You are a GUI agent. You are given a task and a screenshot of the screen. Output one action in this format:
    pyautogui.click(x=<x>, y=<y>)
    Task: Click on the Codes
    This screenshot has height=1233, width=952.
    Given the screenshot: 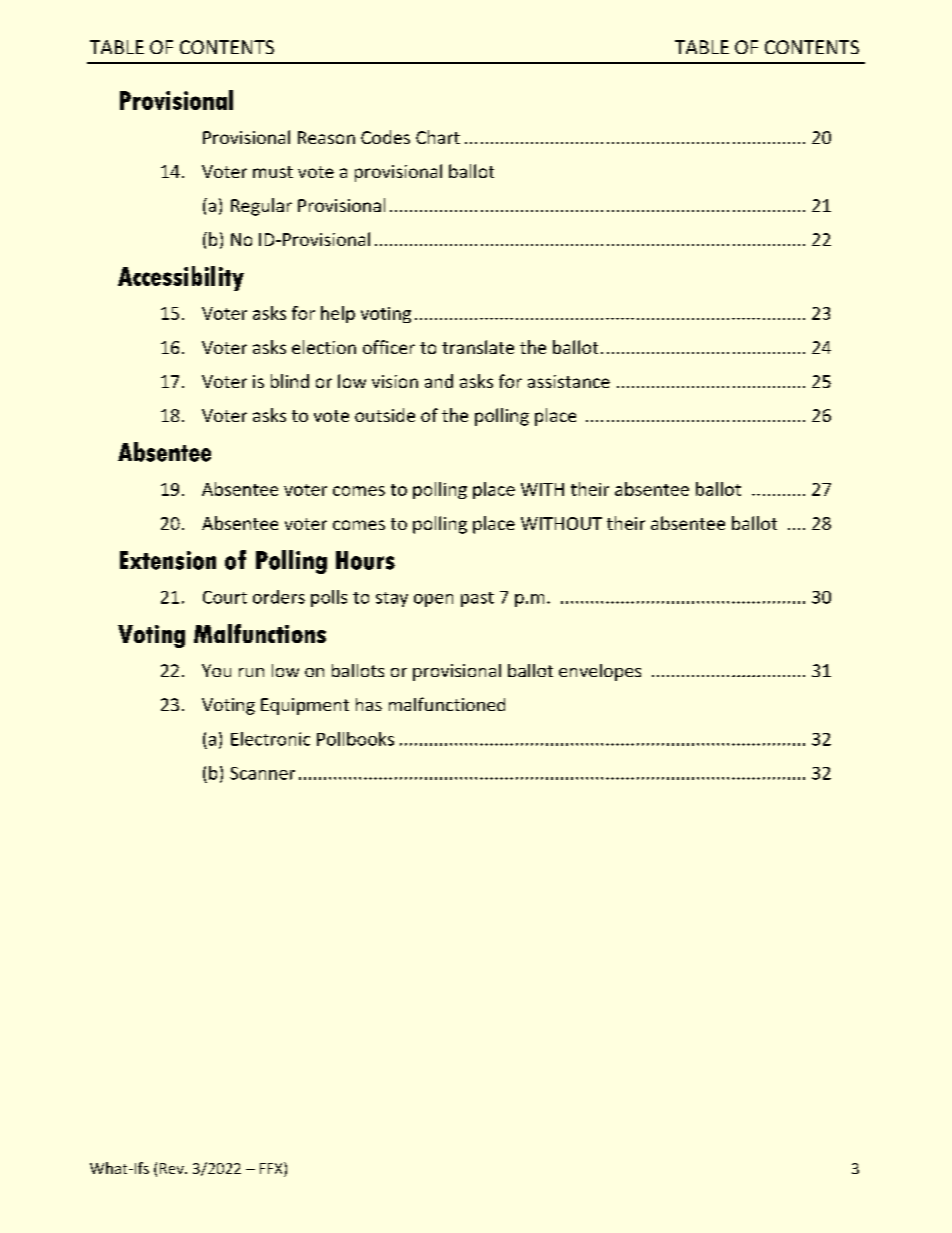 What is the action you would take?
    pyautogui.click(x=385, y=137)
